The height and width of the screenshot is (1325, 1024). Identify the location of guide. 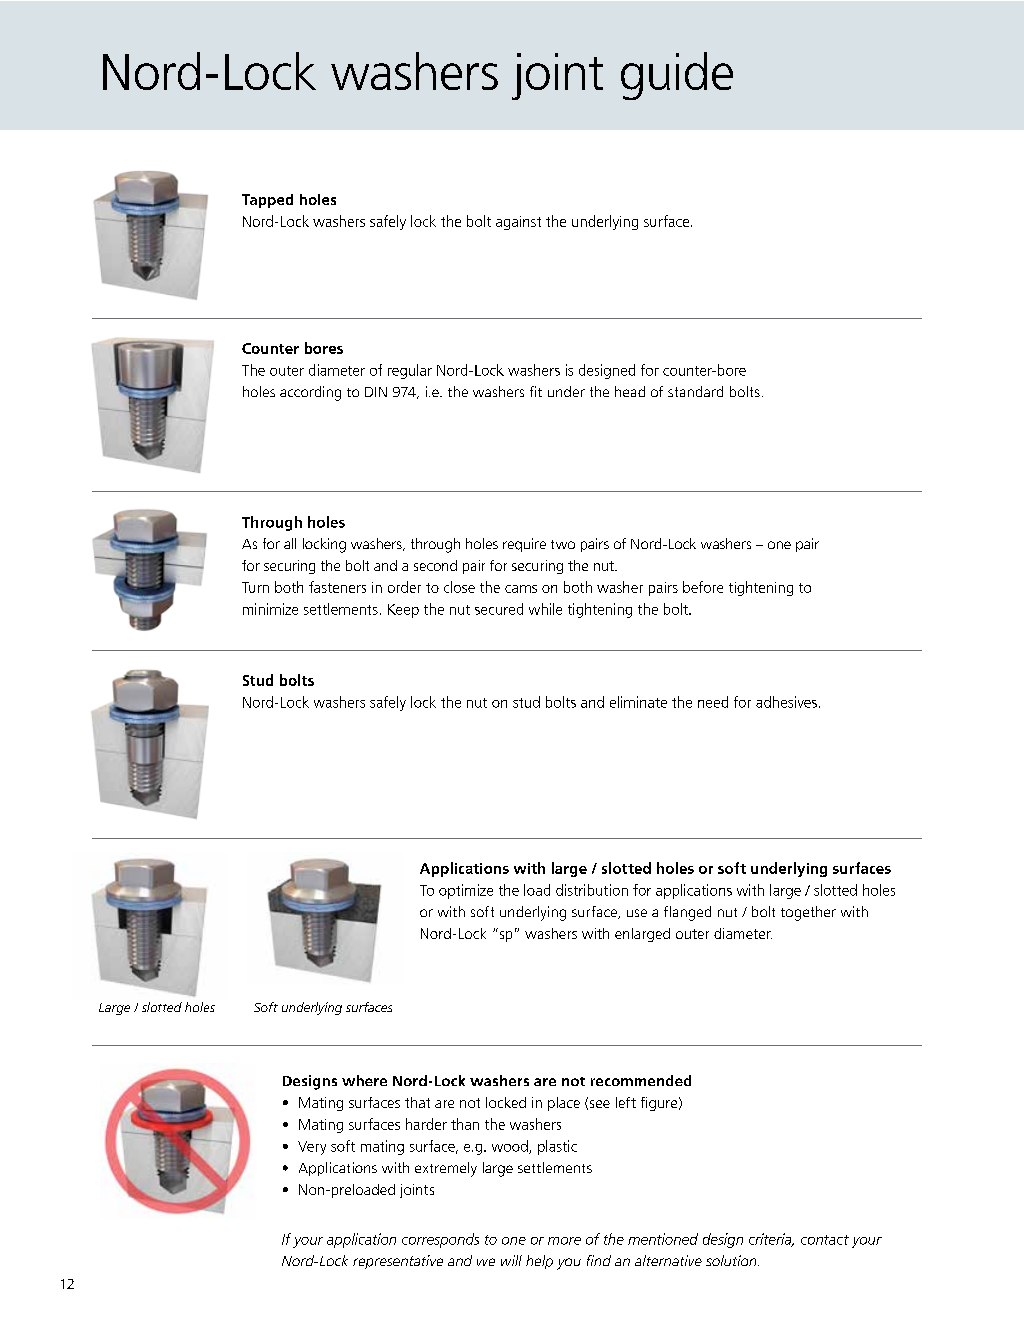
(677, 76).
